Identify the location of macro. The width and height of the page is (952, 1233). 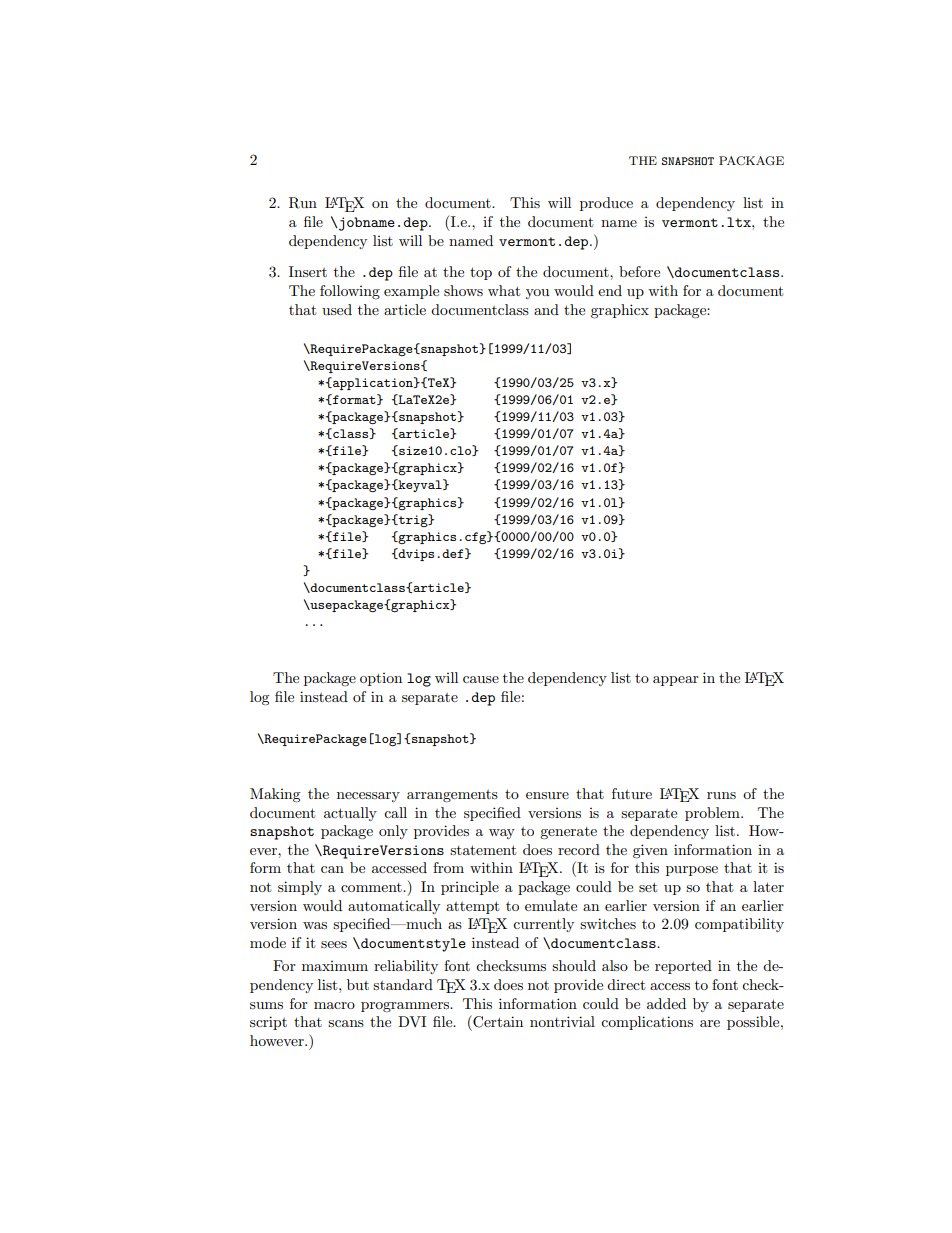
(334, 1005).
